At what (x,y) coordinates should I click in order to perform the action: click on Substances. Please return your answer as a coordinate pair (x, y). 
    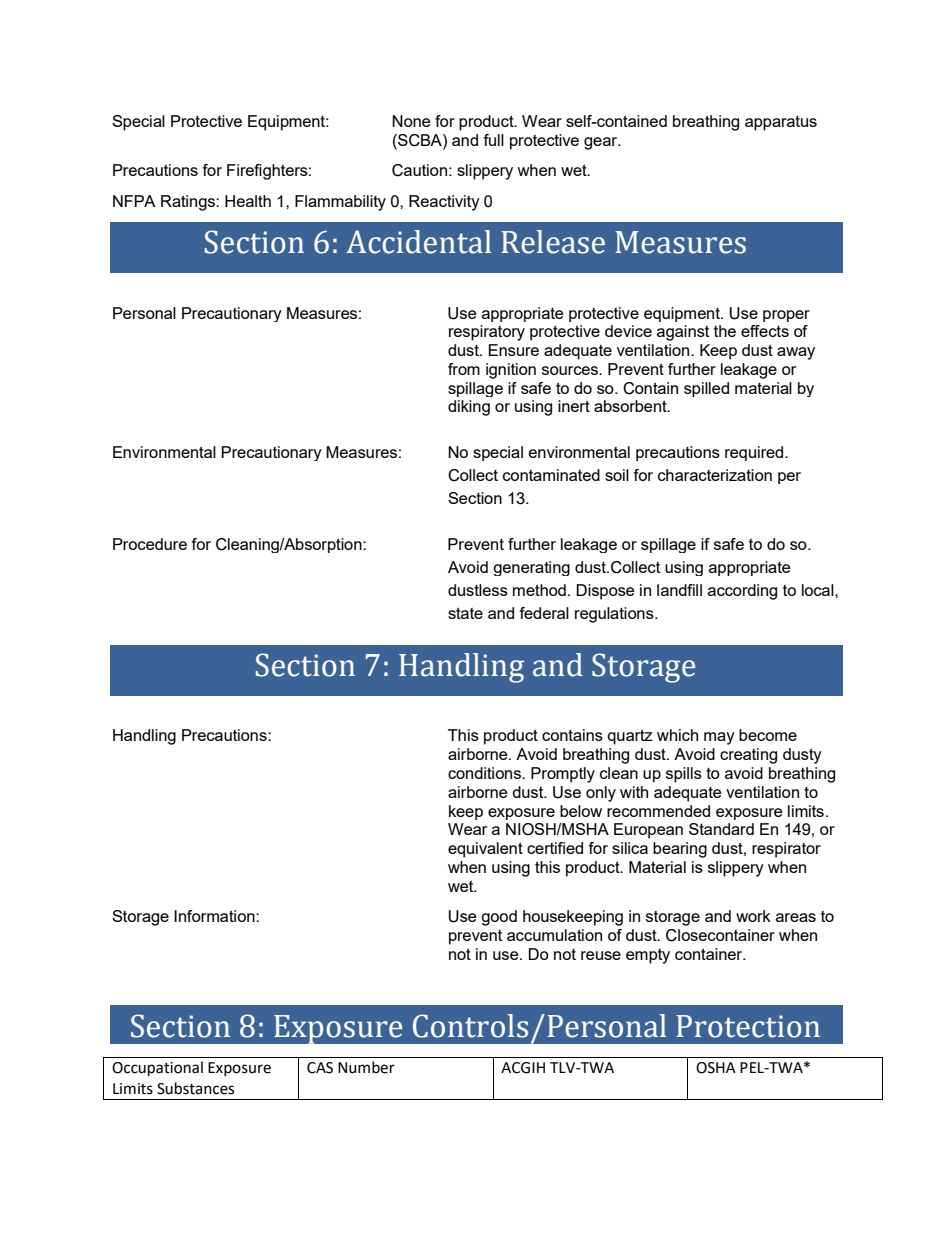
    Looking at the image, I should click on (195, 1088).
